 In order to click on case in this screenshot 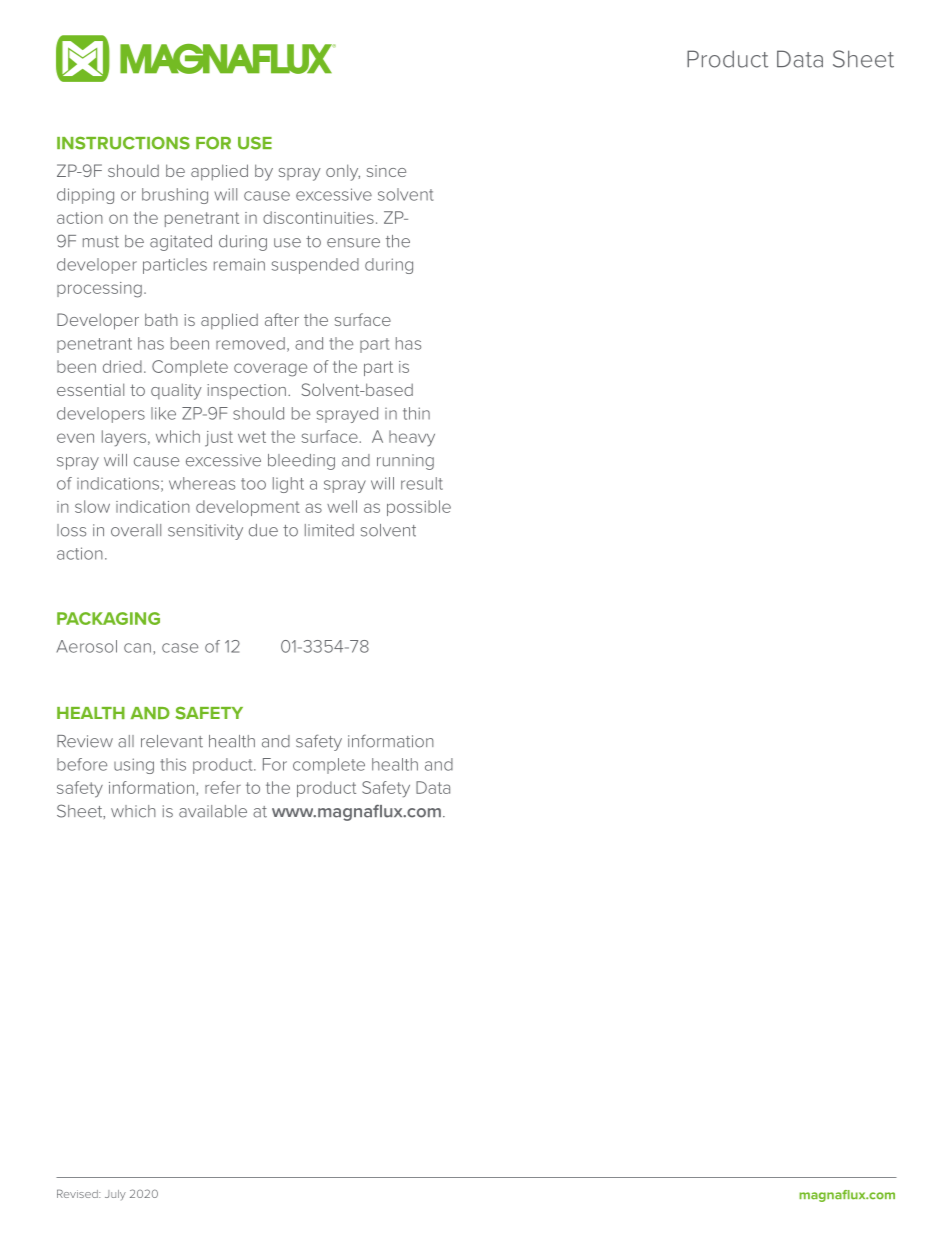, I will do `click(180, 648)`.
